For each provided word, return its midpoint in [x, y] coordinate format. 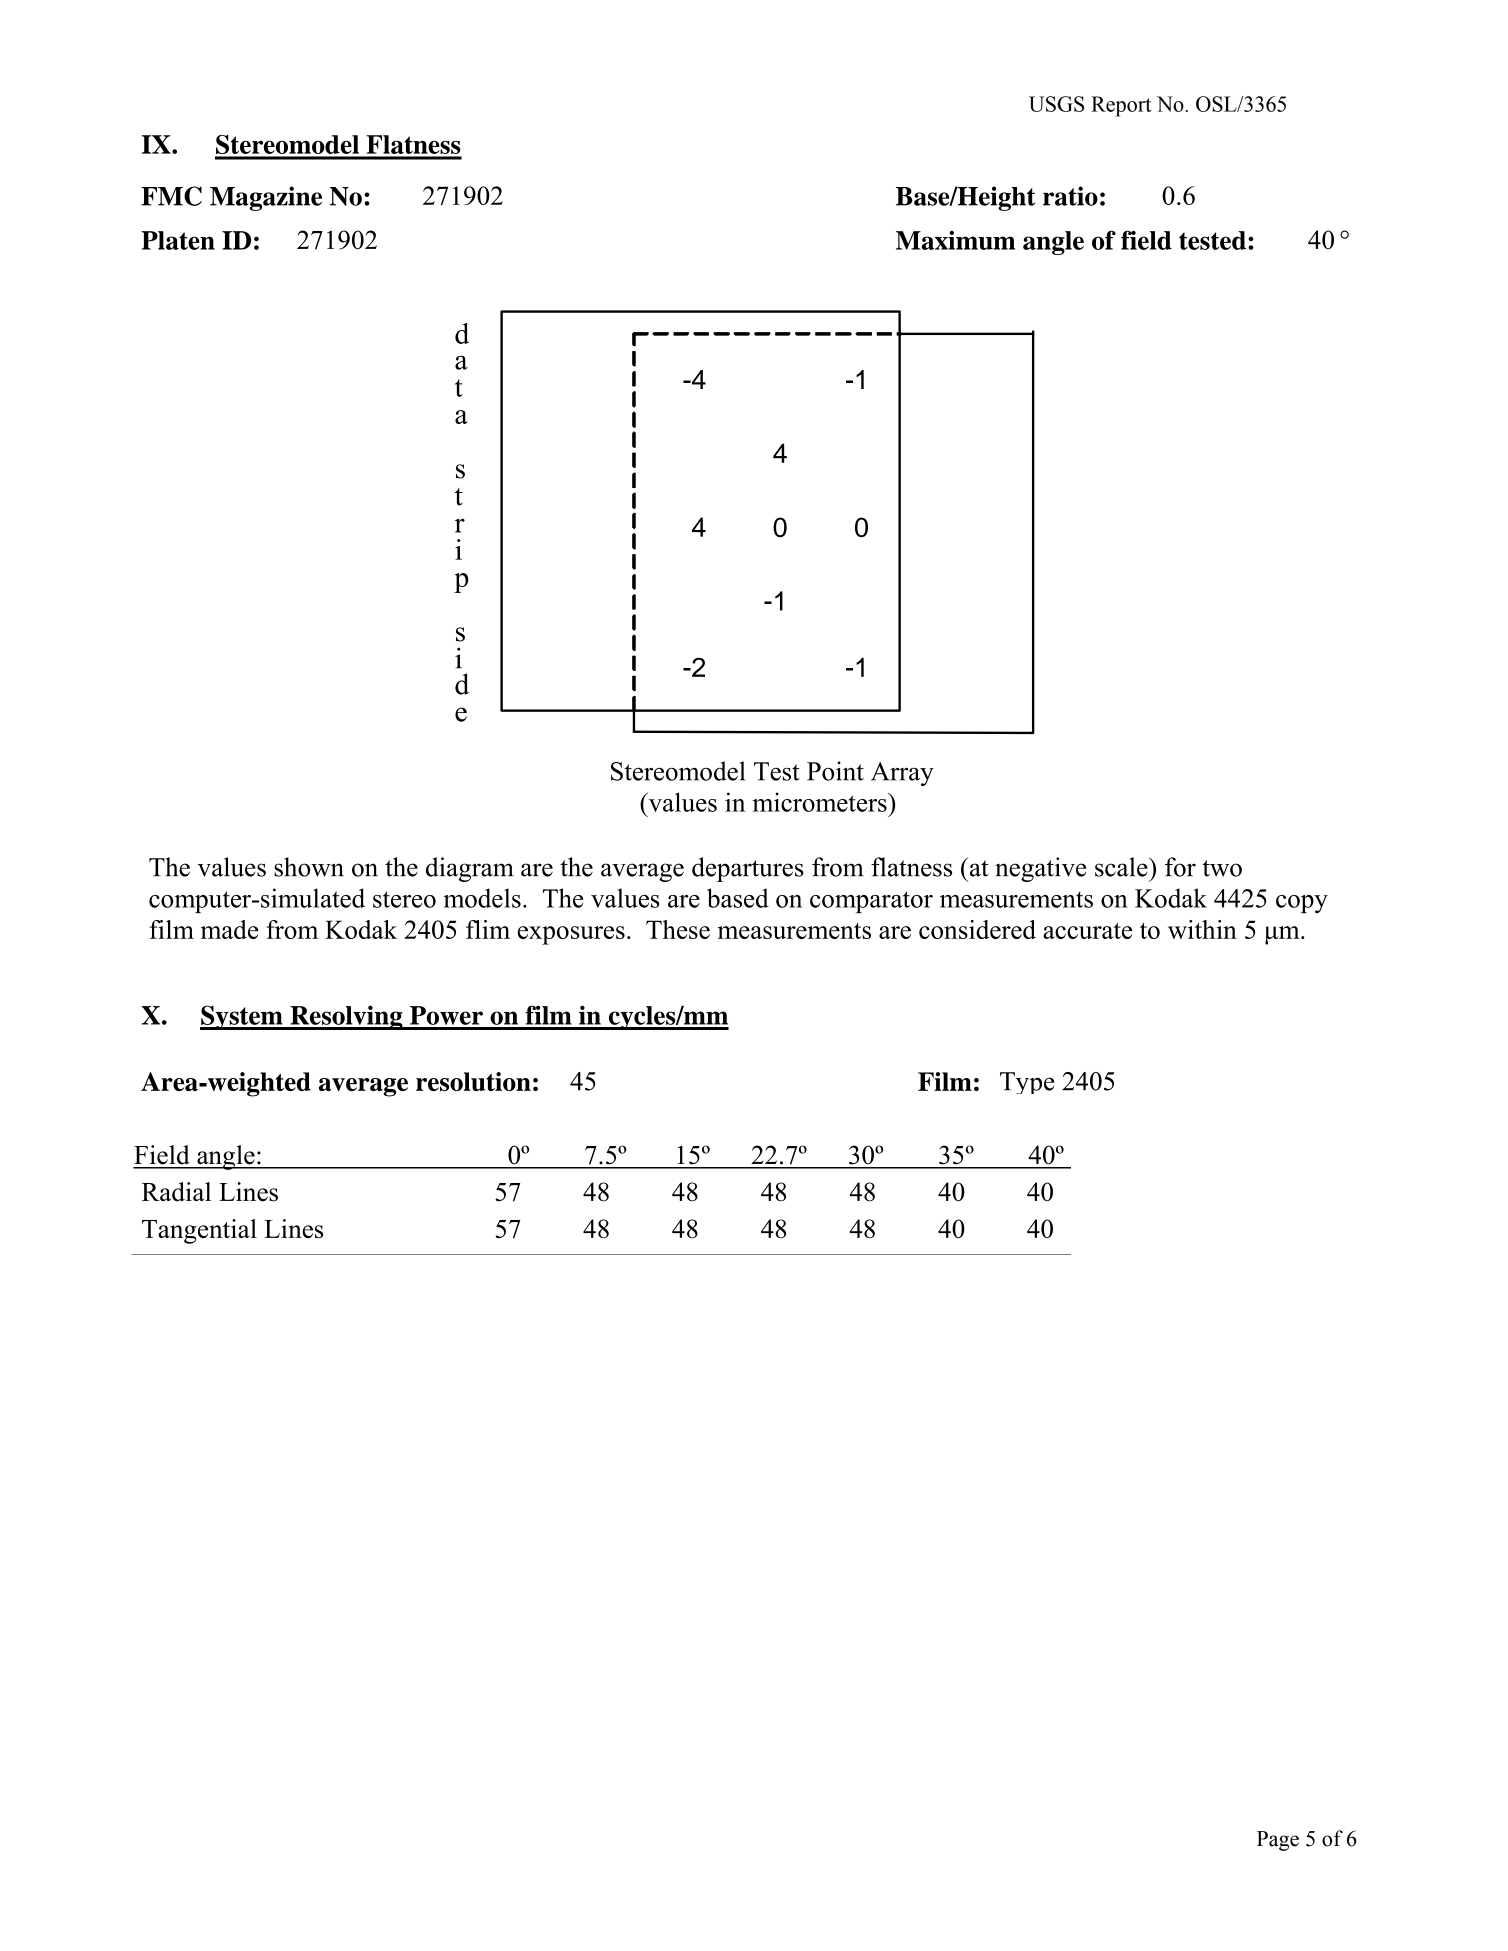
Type [1027, 1083]
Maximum [955, 240]
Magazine [266, 198]
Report [1121, 106]
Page [1278, 1841]
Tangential [199, 1231]
